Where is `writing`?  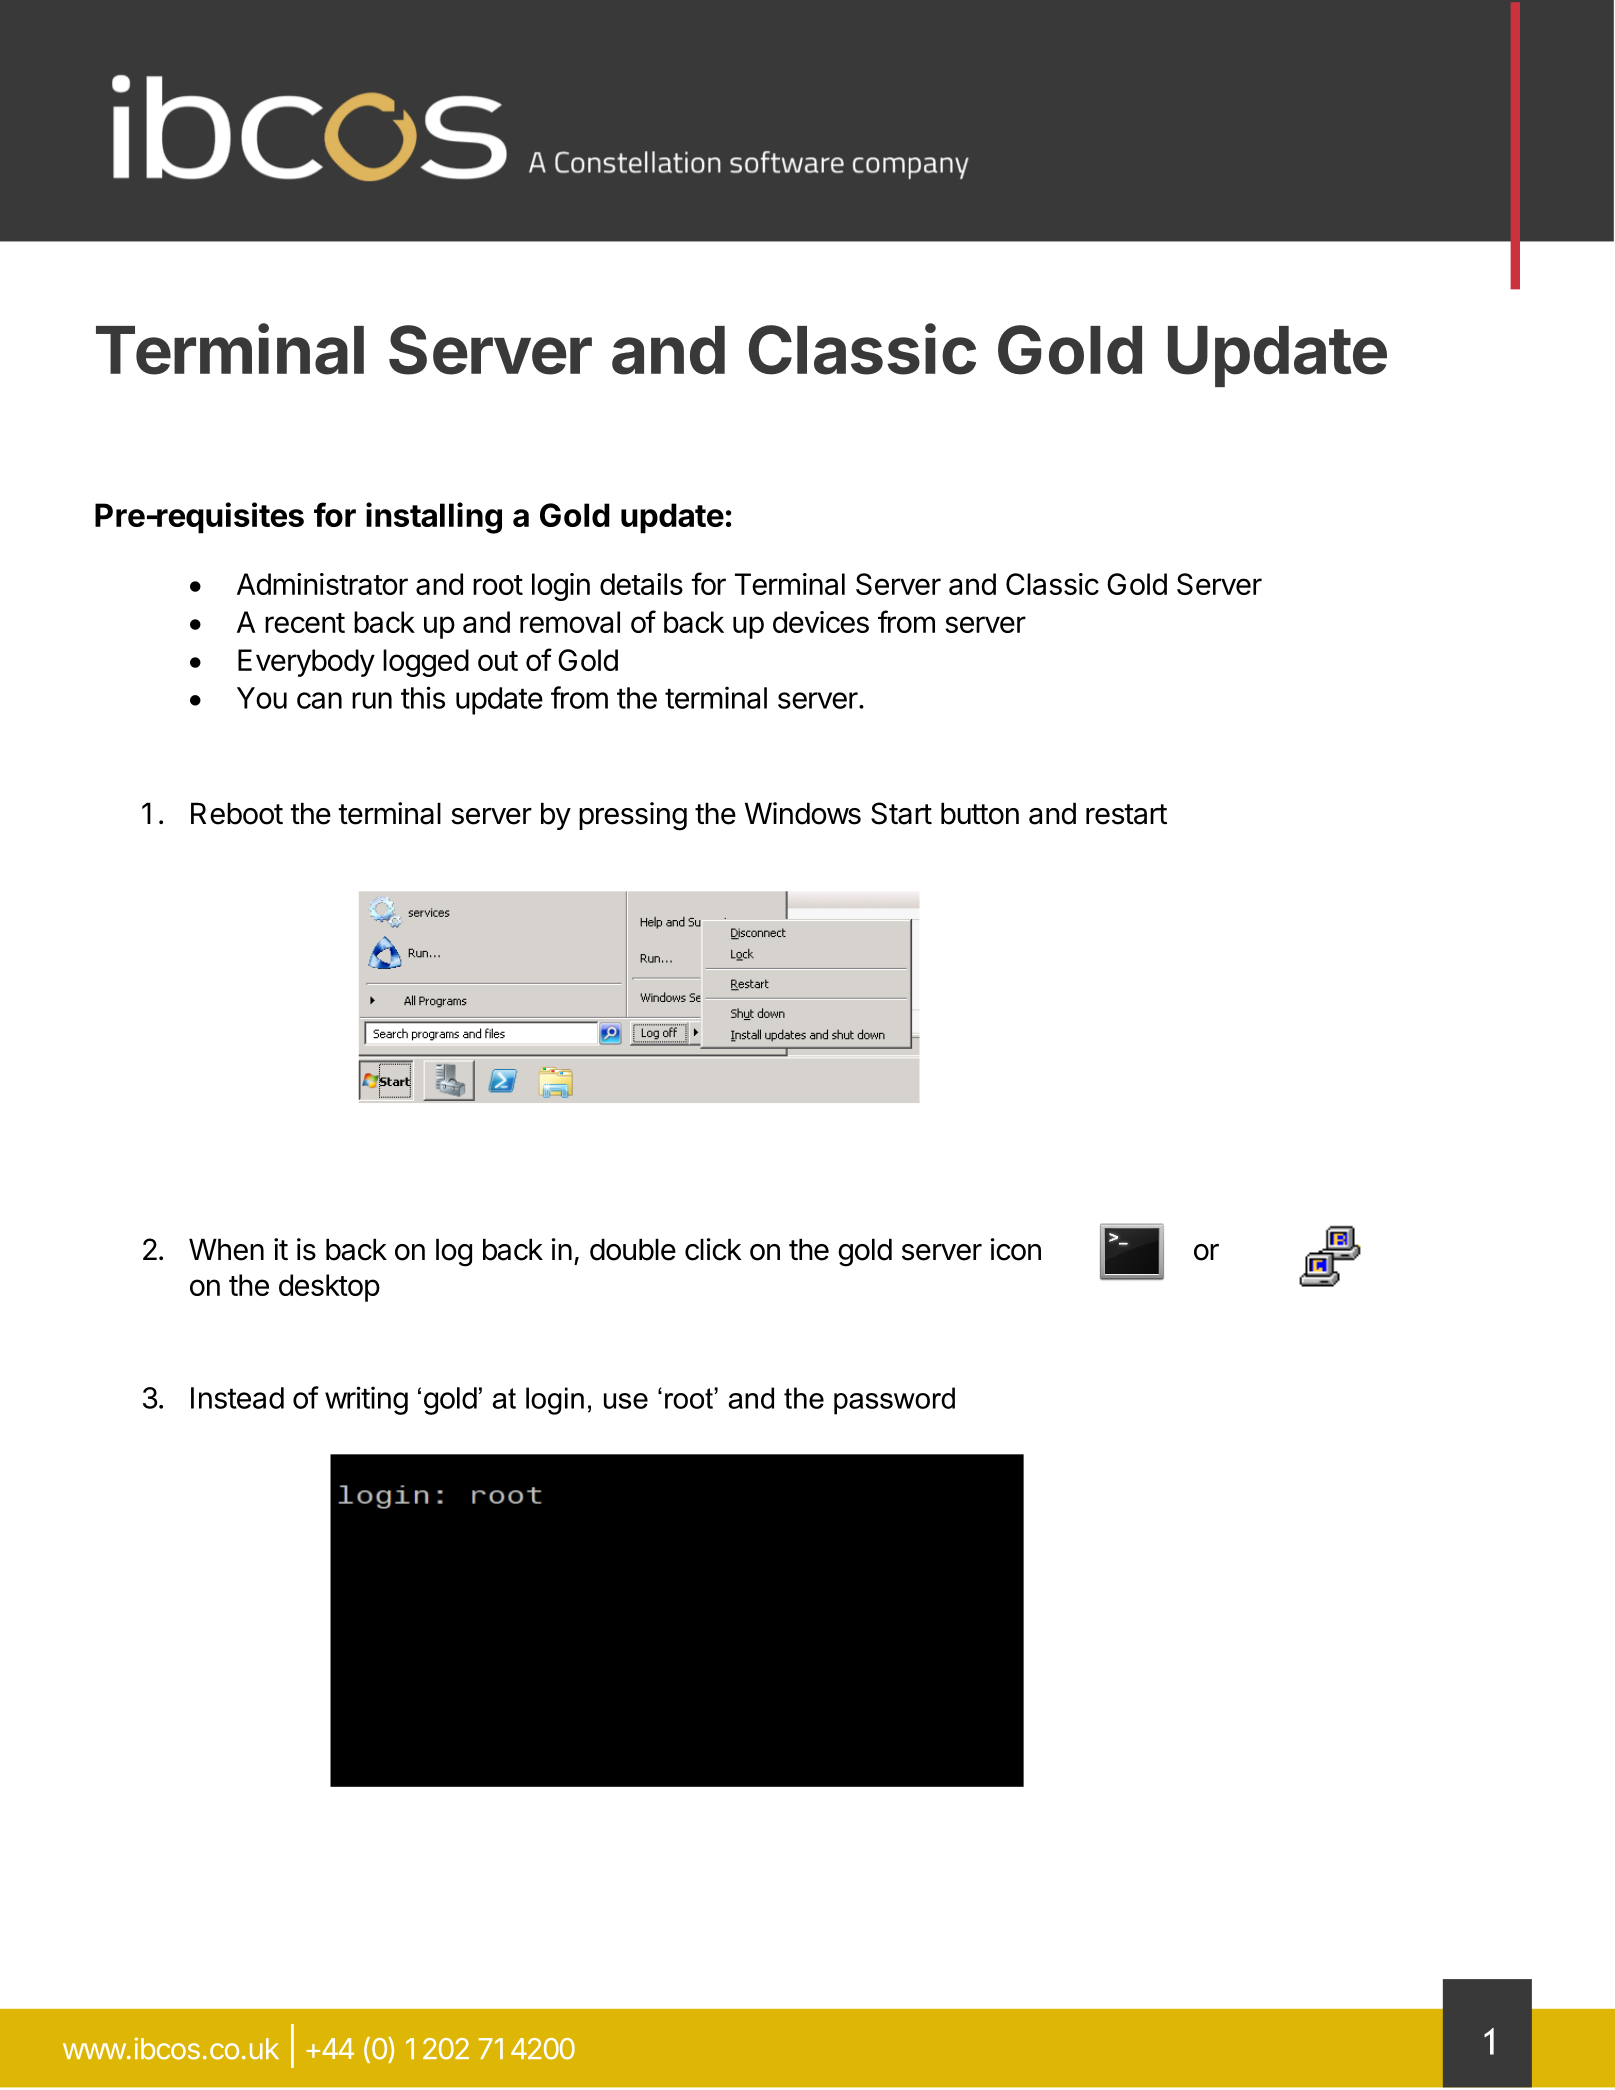 writing is located at coordinates (366, 1400).
